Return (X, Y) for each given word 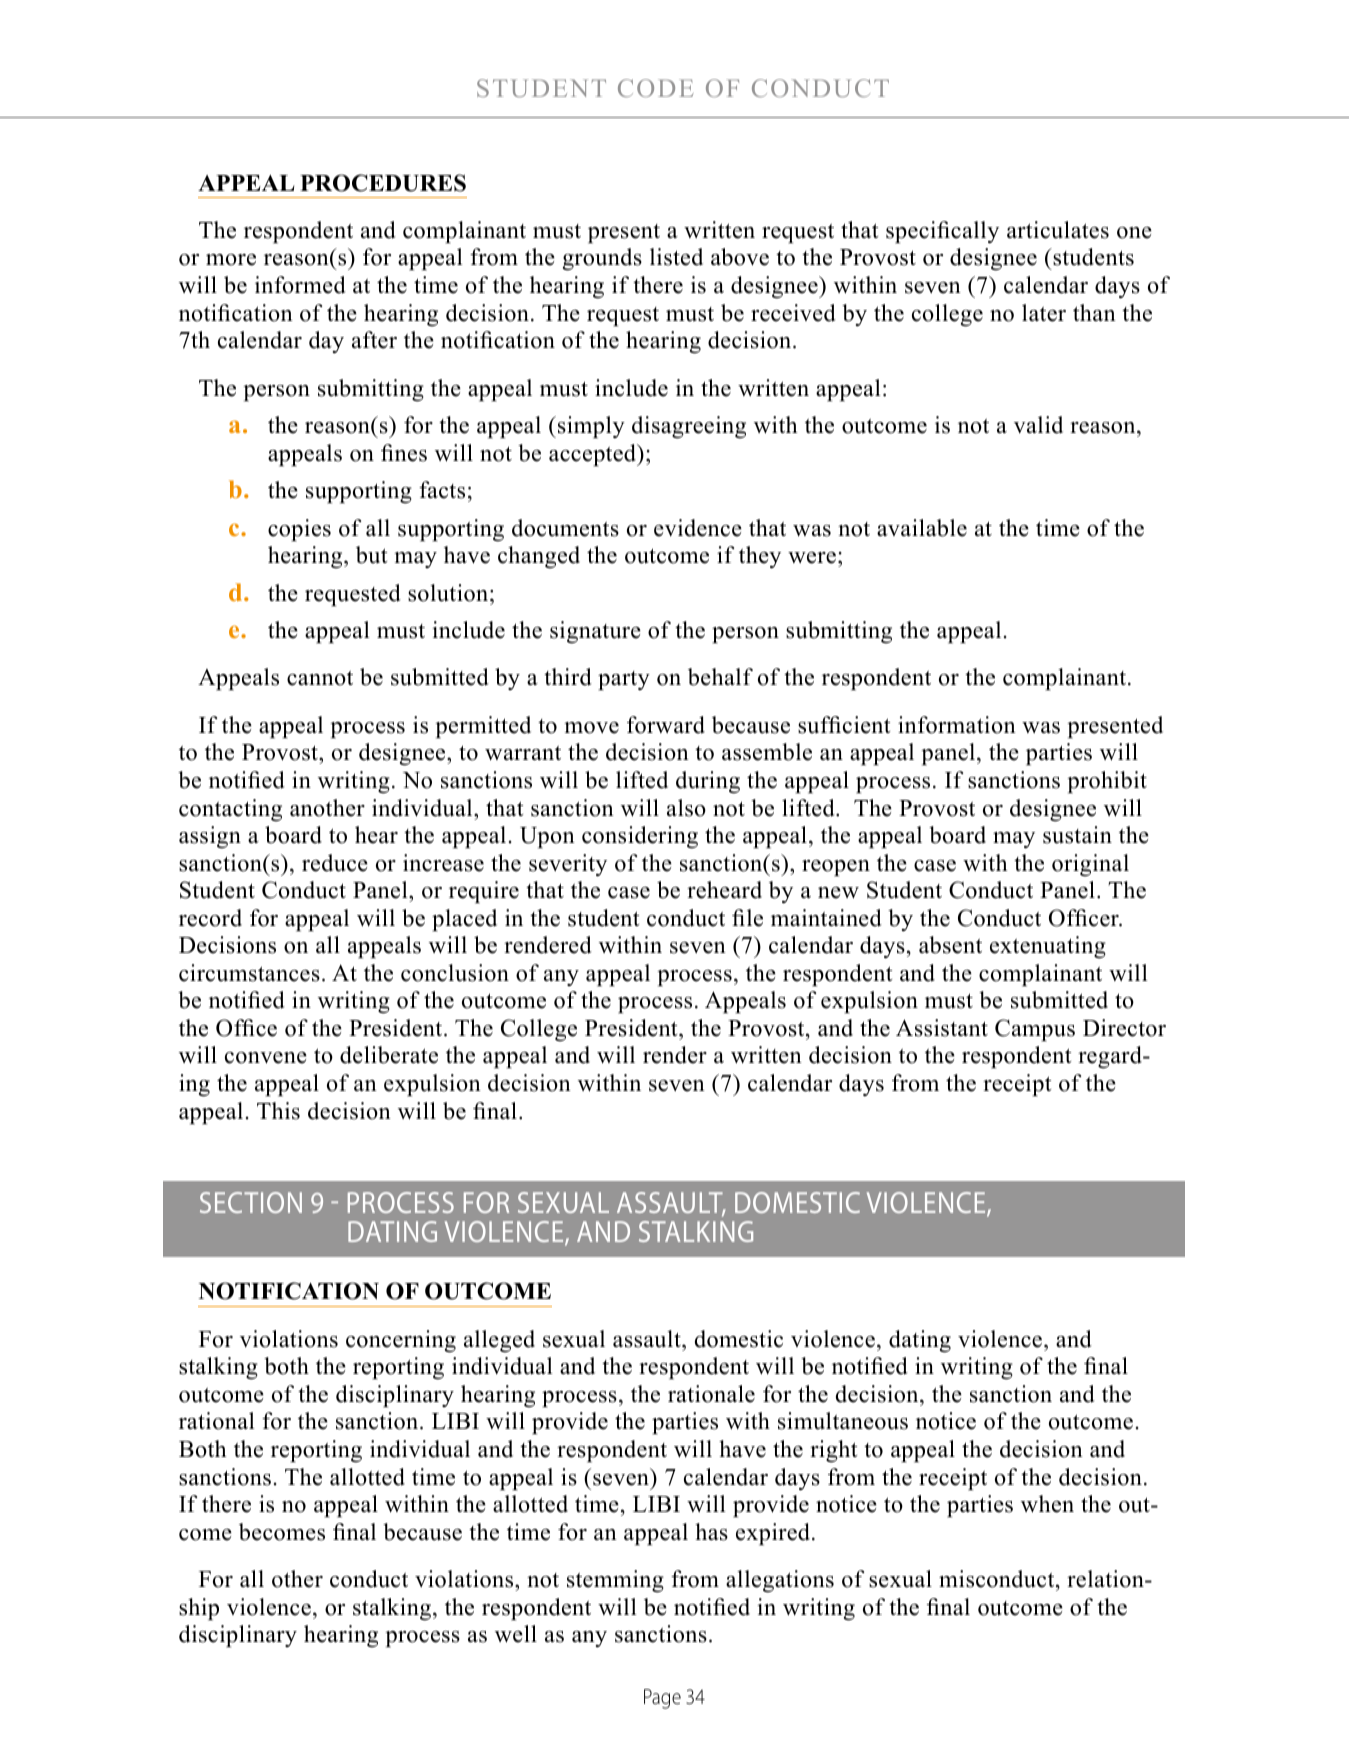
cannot (320, 678)
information (957, 725)
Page (662, 1699)
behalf (720, 677)
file (747, 918)
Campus (1035, 1030)
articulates (1058, 230)
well (516, 1634)
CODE (656, 88)
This (278, 1111)
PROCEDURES (383, 183)
